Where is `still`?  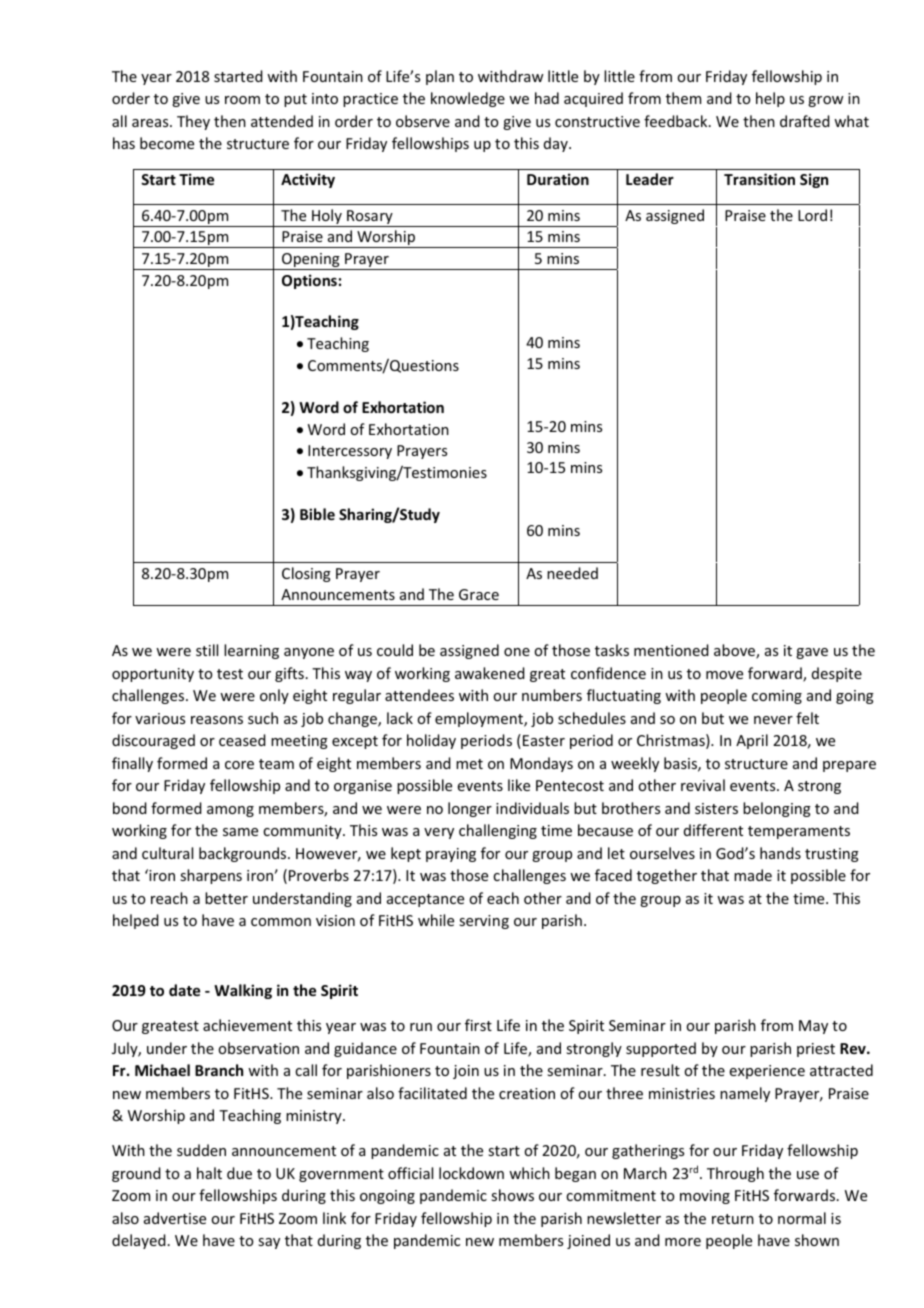
still is located at coordinates (207, 650).
